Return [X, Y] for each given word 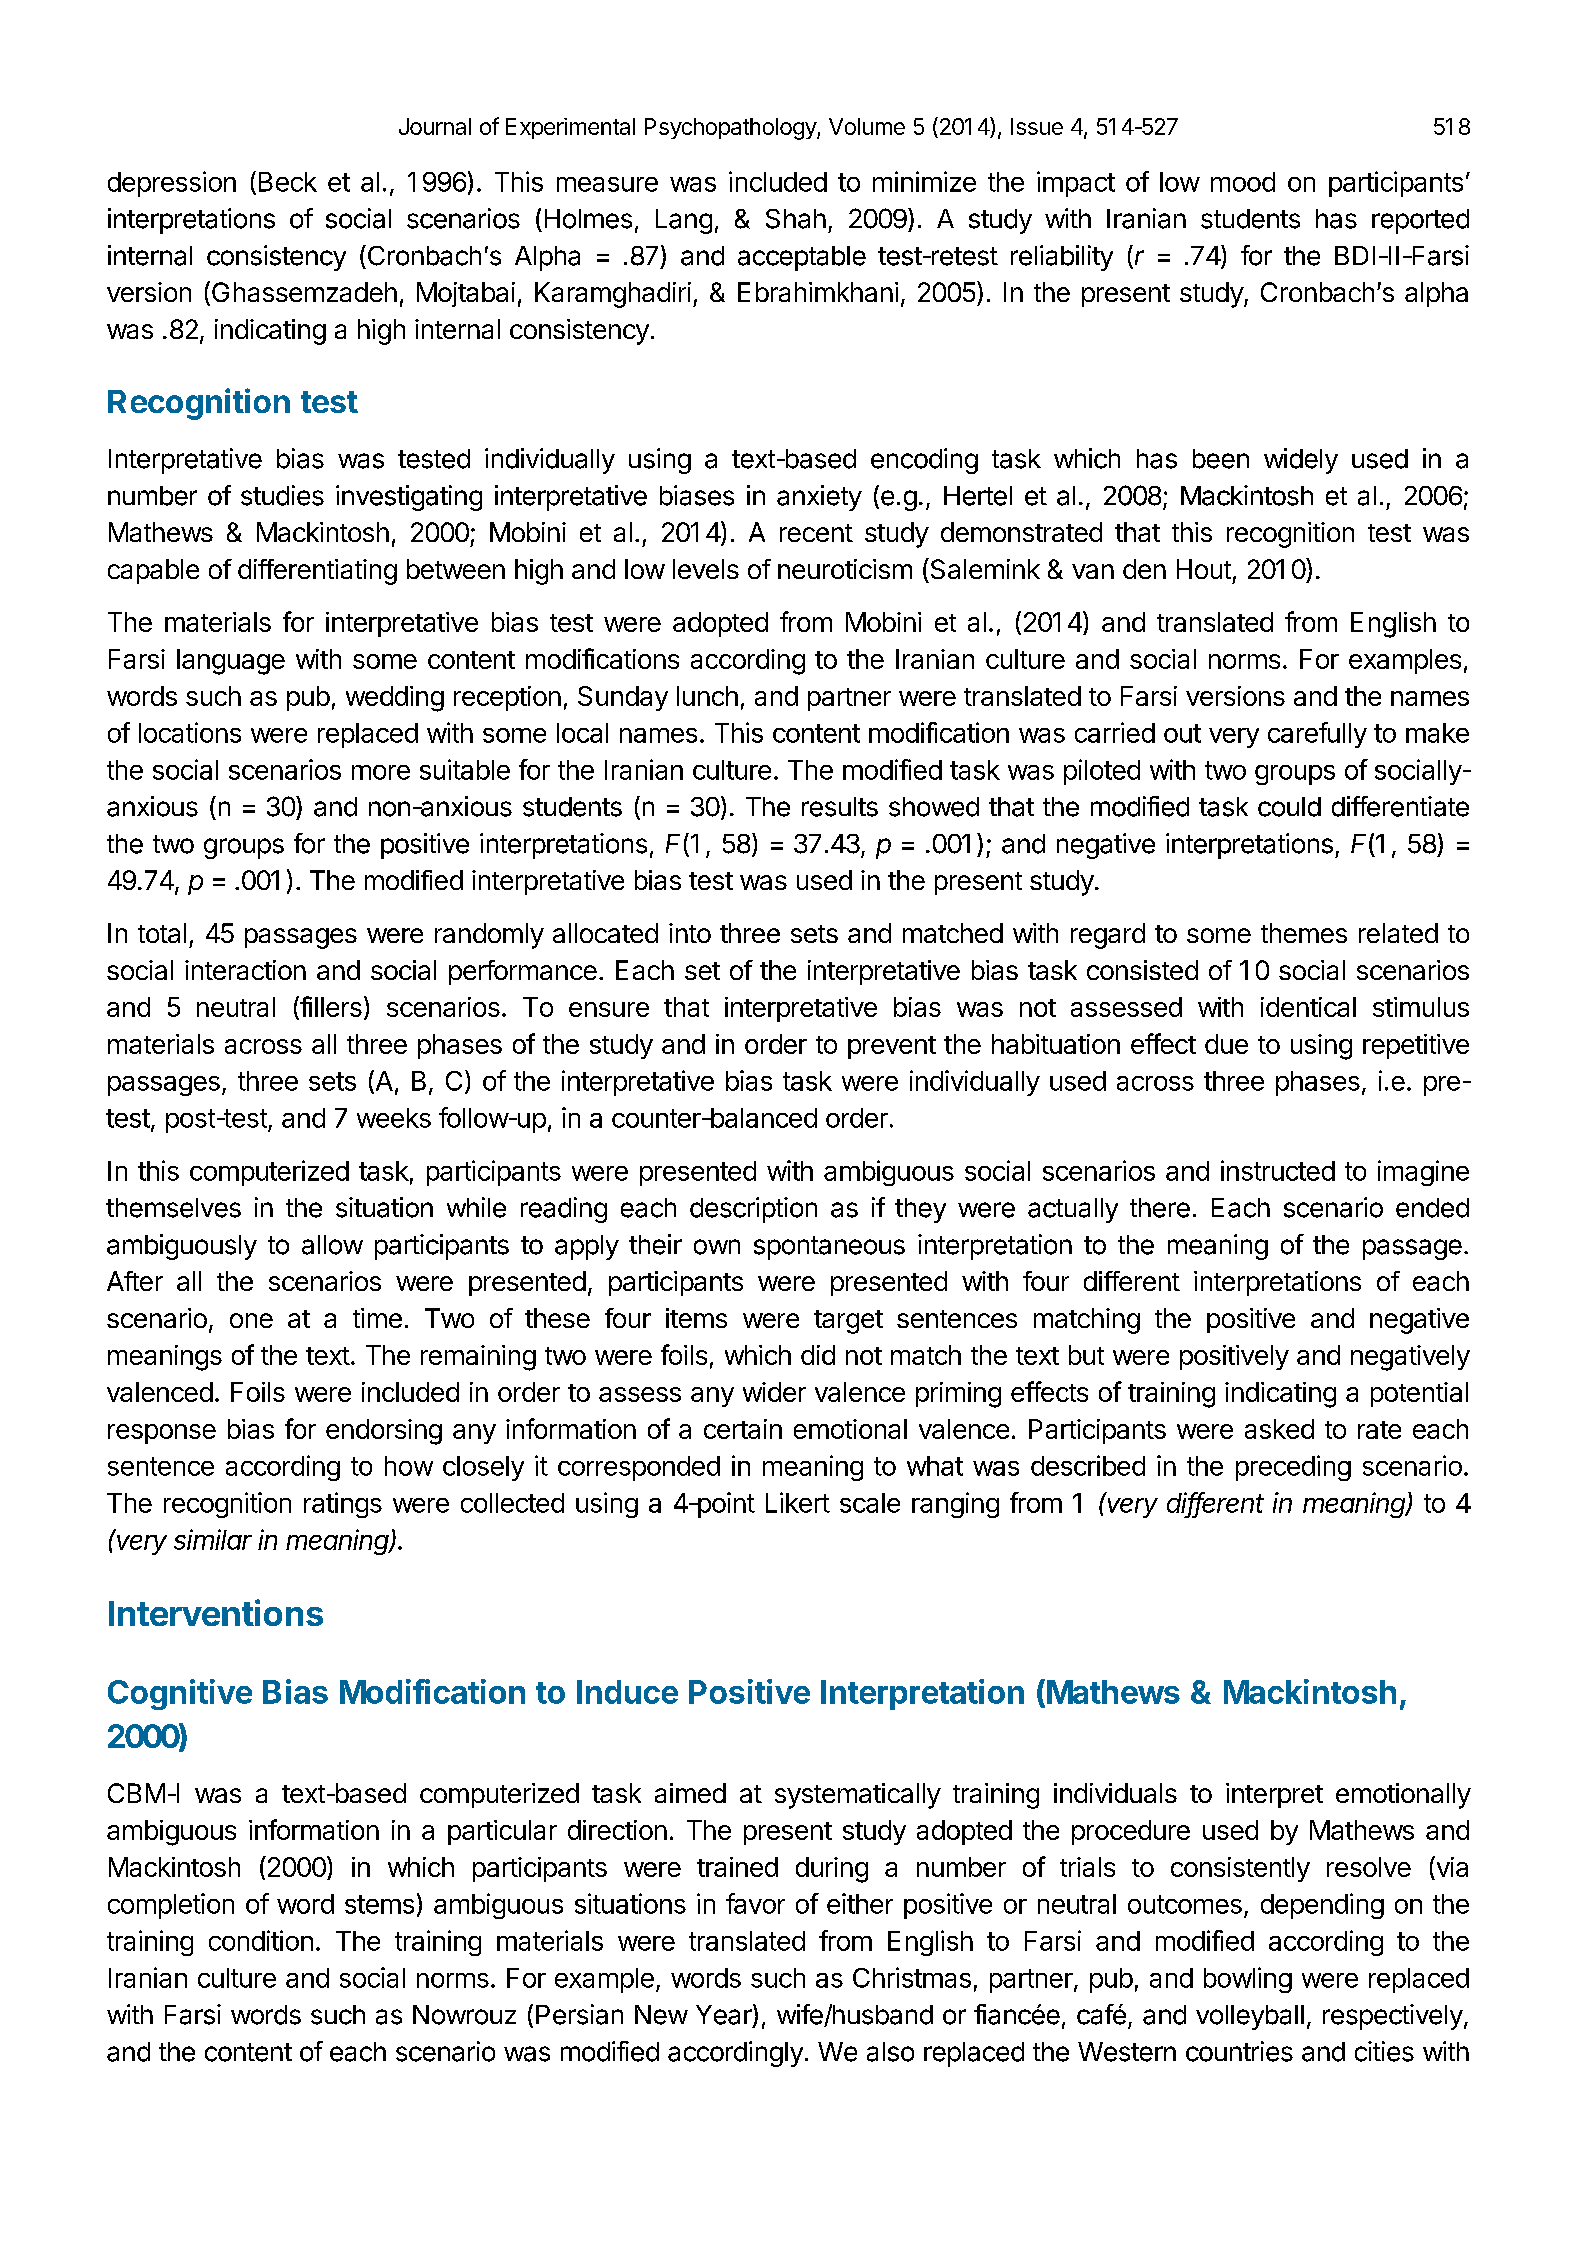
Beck [288, 182]
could [1289, 807]
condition [261, 1940]
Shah [796, 219]
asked [1279, 1429]
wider [774, 1392]
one [251, 1320]
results [840, 807]
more [381, 772]
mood [1243, 182]
